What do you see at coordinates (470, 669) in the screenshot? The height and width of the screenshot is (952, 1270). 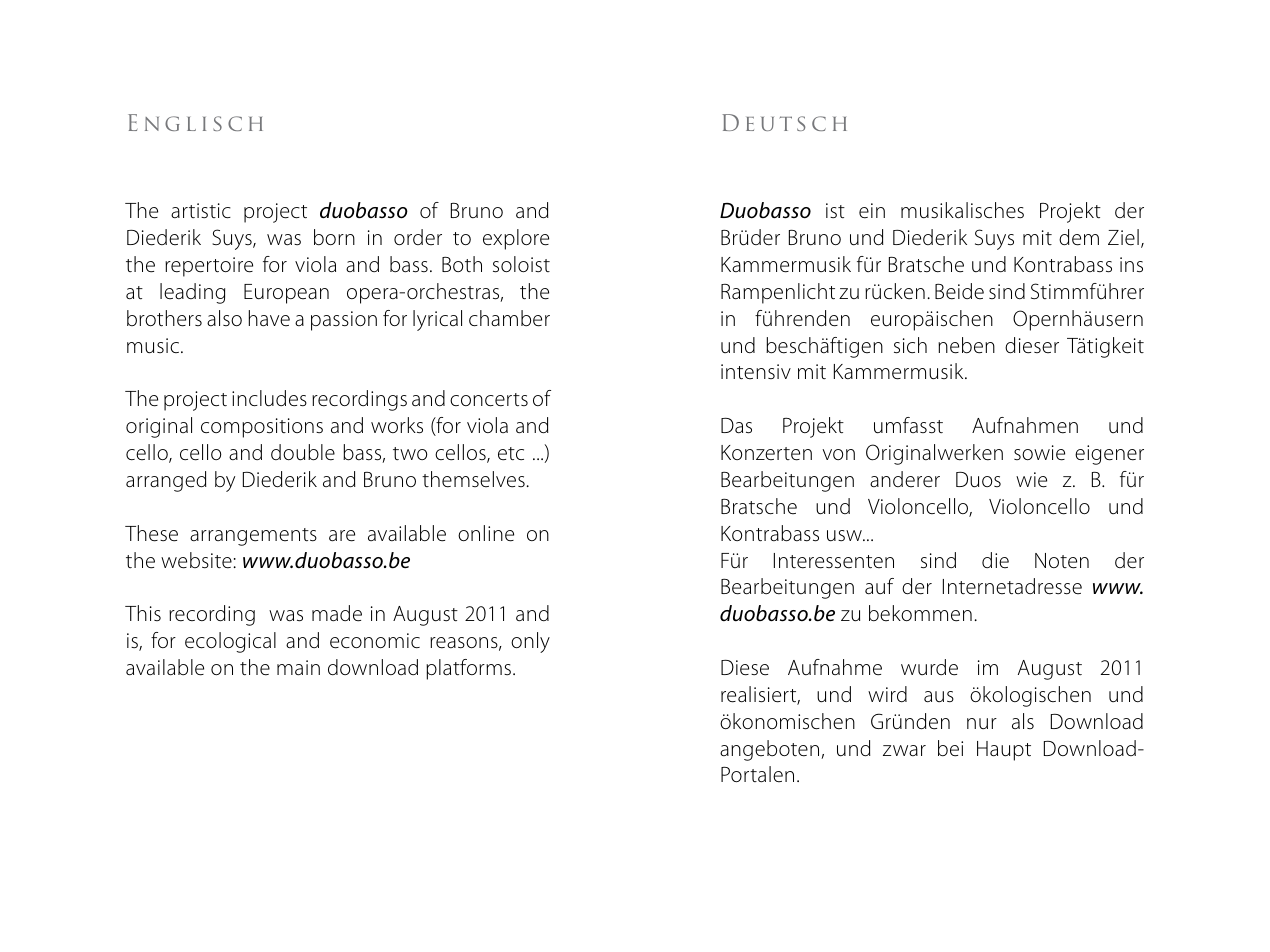 I see `platforms` at bounding box center [470, 669].
